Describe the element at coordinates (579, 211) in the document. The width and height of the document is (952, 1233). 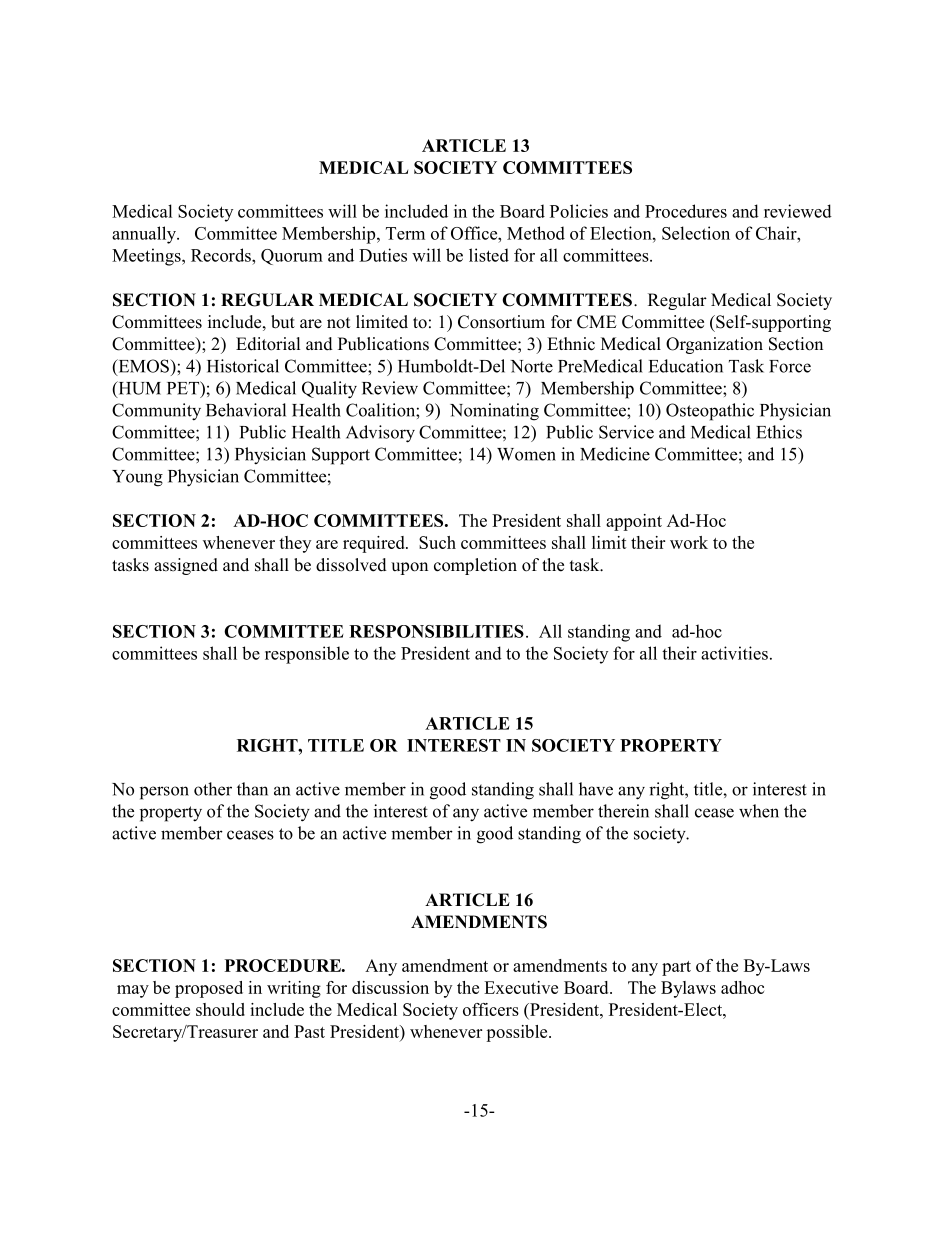
I see `Policies` at that location.
